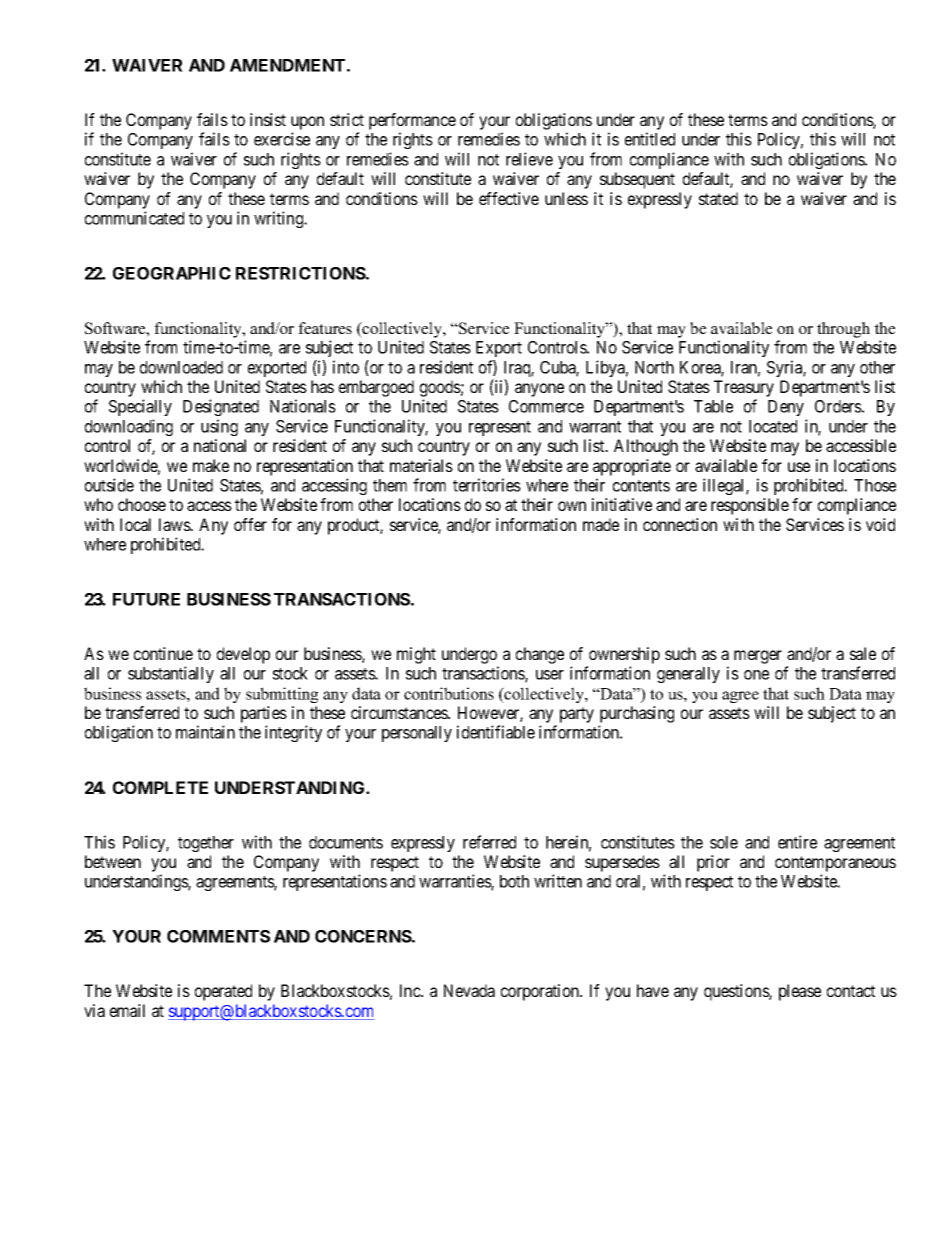 The width and height of the page is (952, 1233). What do you see at coordinates (268, 119) in the page?
I see `insist` at bounding box center [268, 119].
